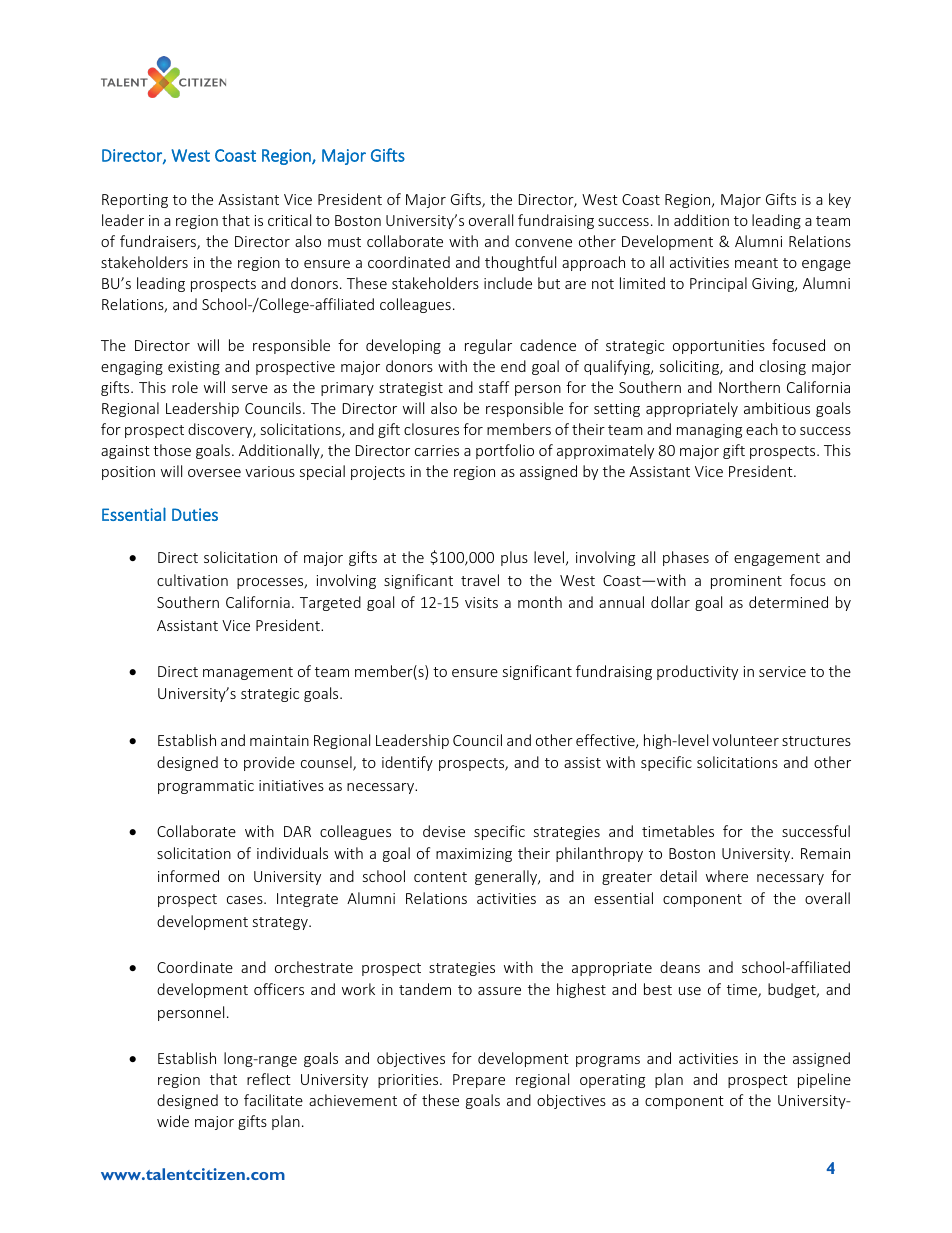 The image size is (952, 1233). What do you see at coordinates (479, 1081) in the page?
I see `Prepare` at bounding box center [479, 1081].
